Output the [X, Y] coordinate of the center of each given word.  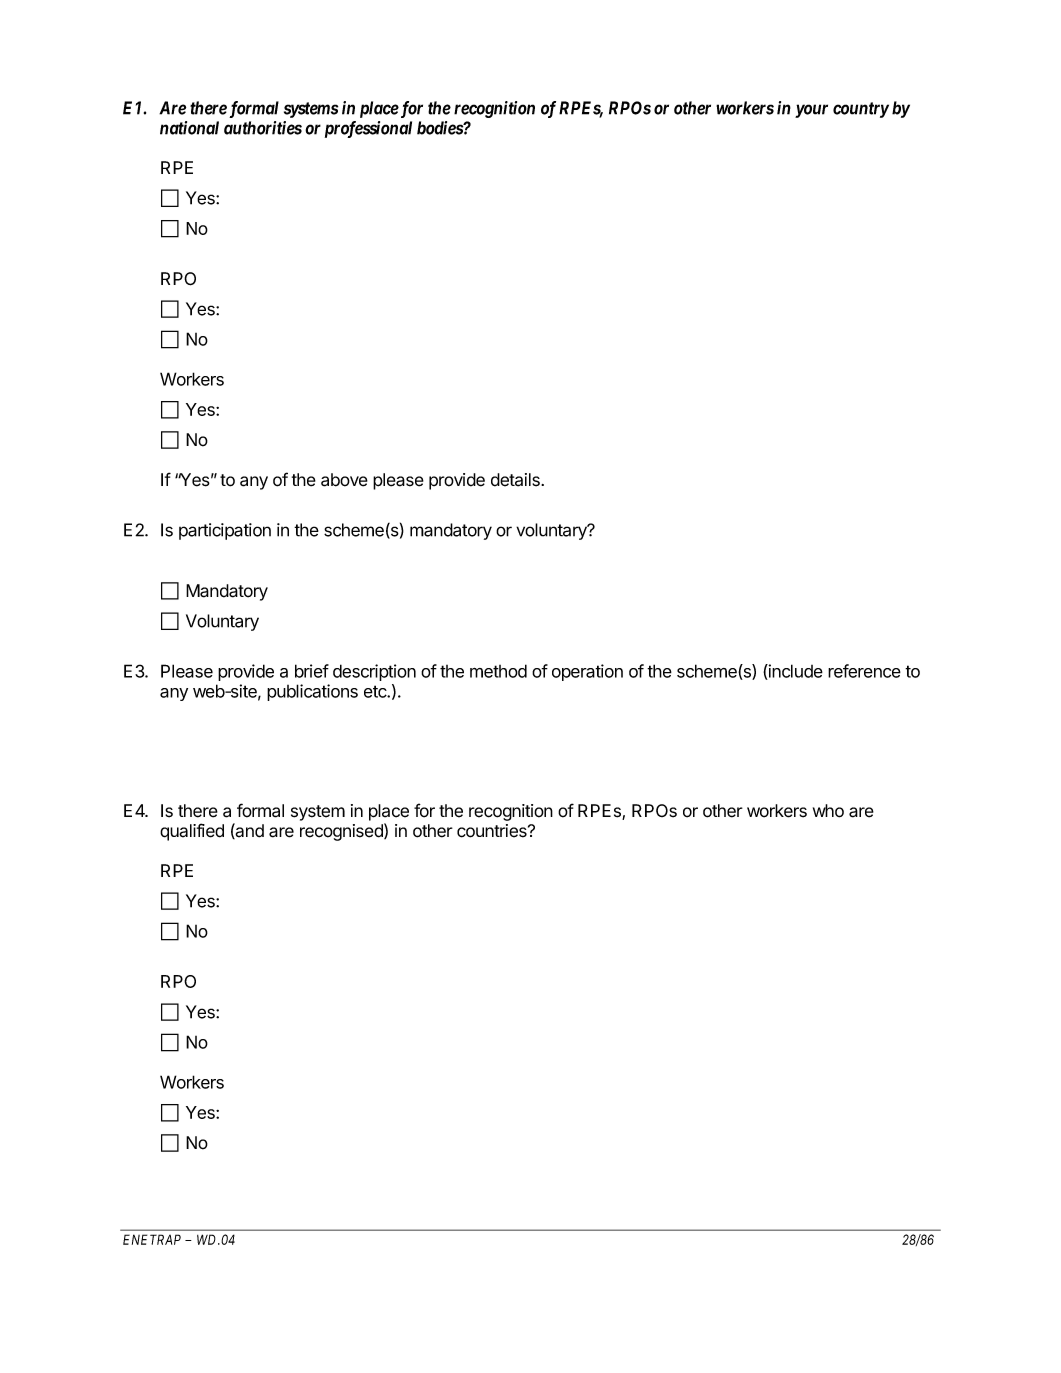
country [861, 110]
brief [312, 671]
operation [587, 672]
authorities [263, 128]
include [795, 672]
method [498, 671]
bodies [440, 128]
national [189, 128]
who [828, 811]
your [811, 111]
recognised [342, 832]
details [516, 480]
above [344, 480]
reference [864, 671]
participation [225, 531]
